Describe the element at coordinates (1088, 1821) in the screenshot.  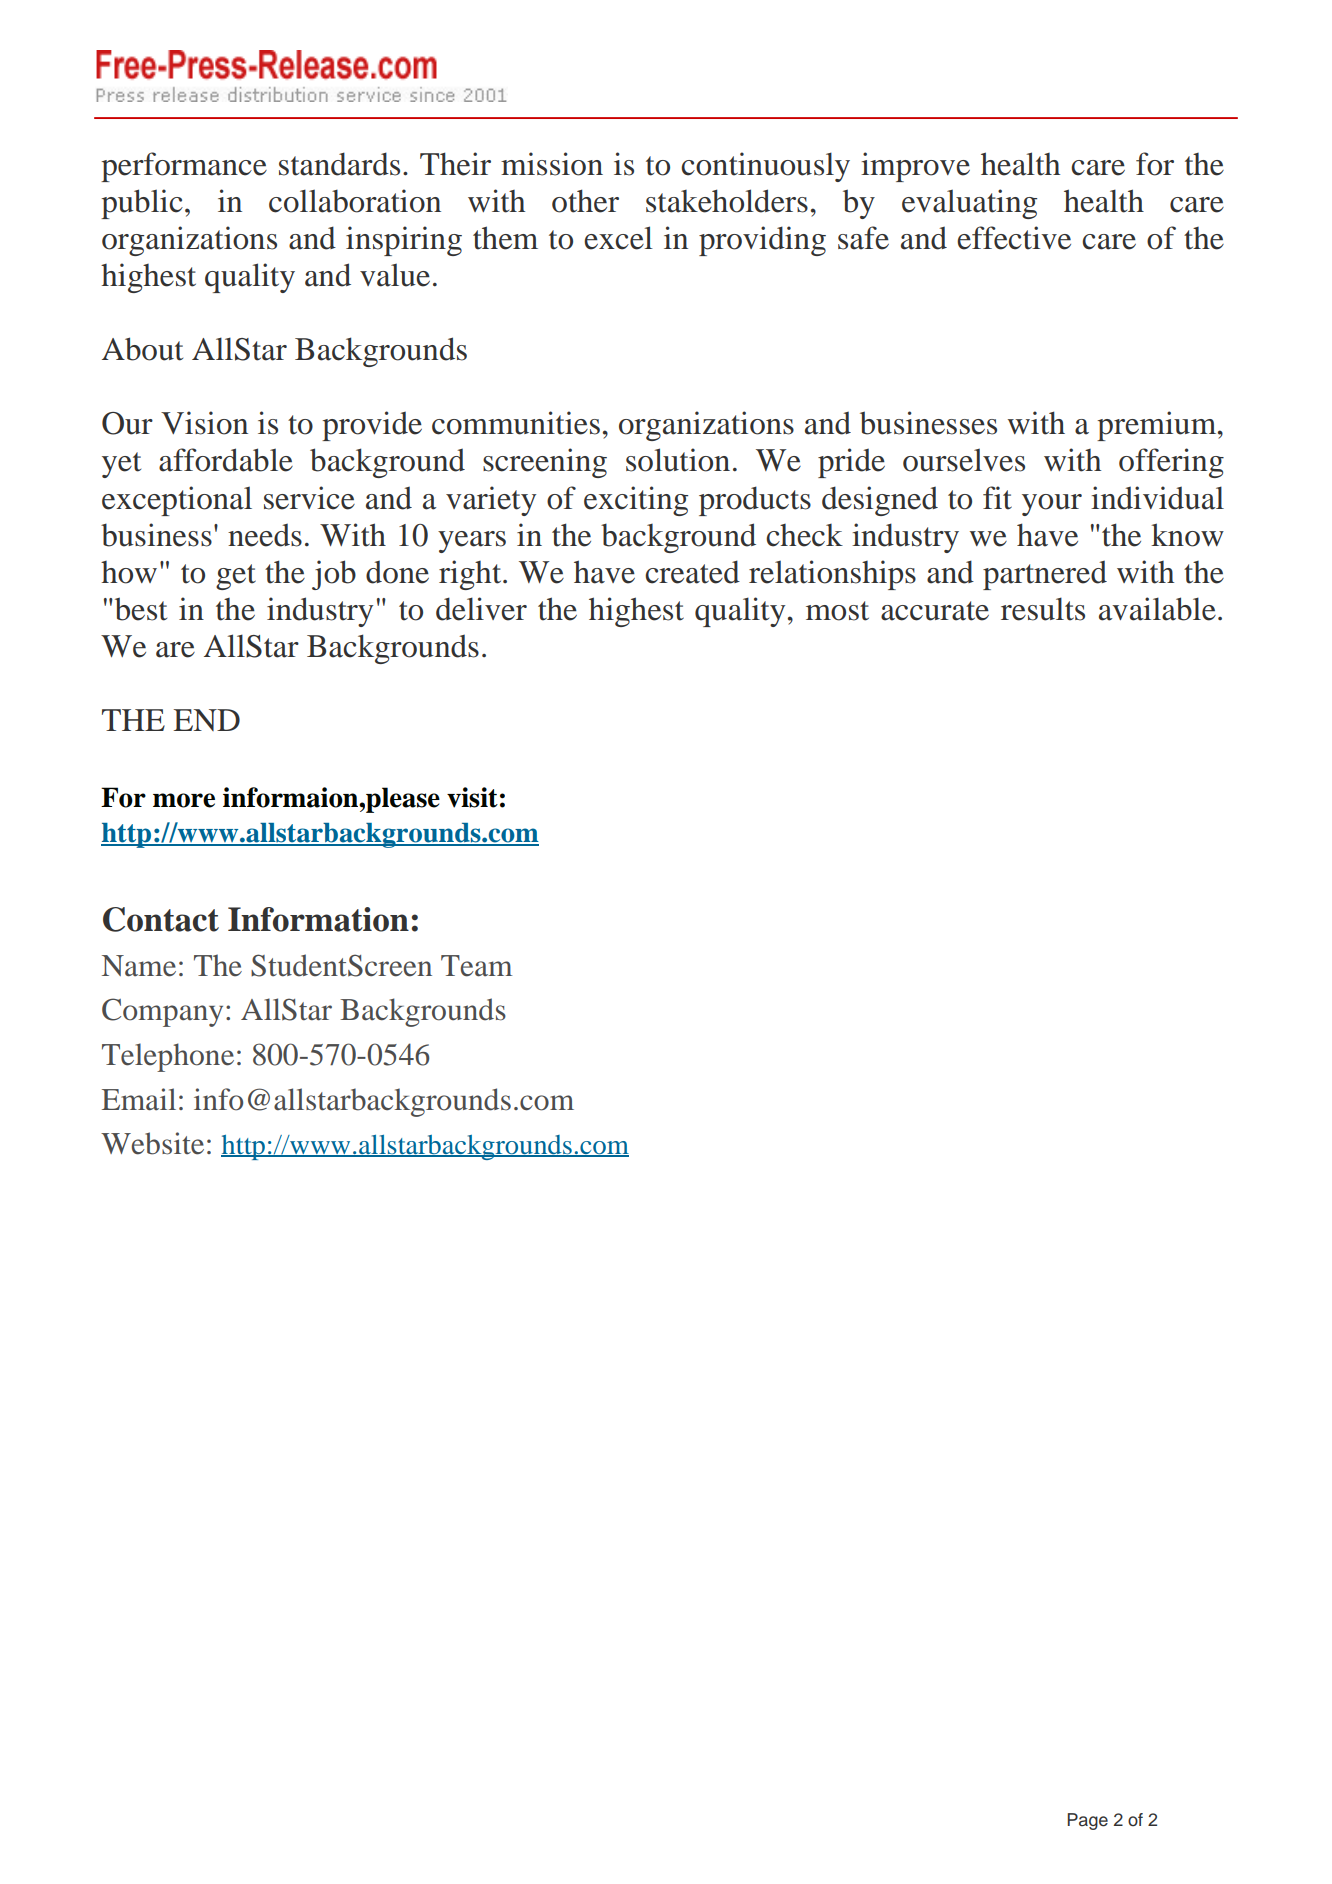
I see `Page` at that location.
